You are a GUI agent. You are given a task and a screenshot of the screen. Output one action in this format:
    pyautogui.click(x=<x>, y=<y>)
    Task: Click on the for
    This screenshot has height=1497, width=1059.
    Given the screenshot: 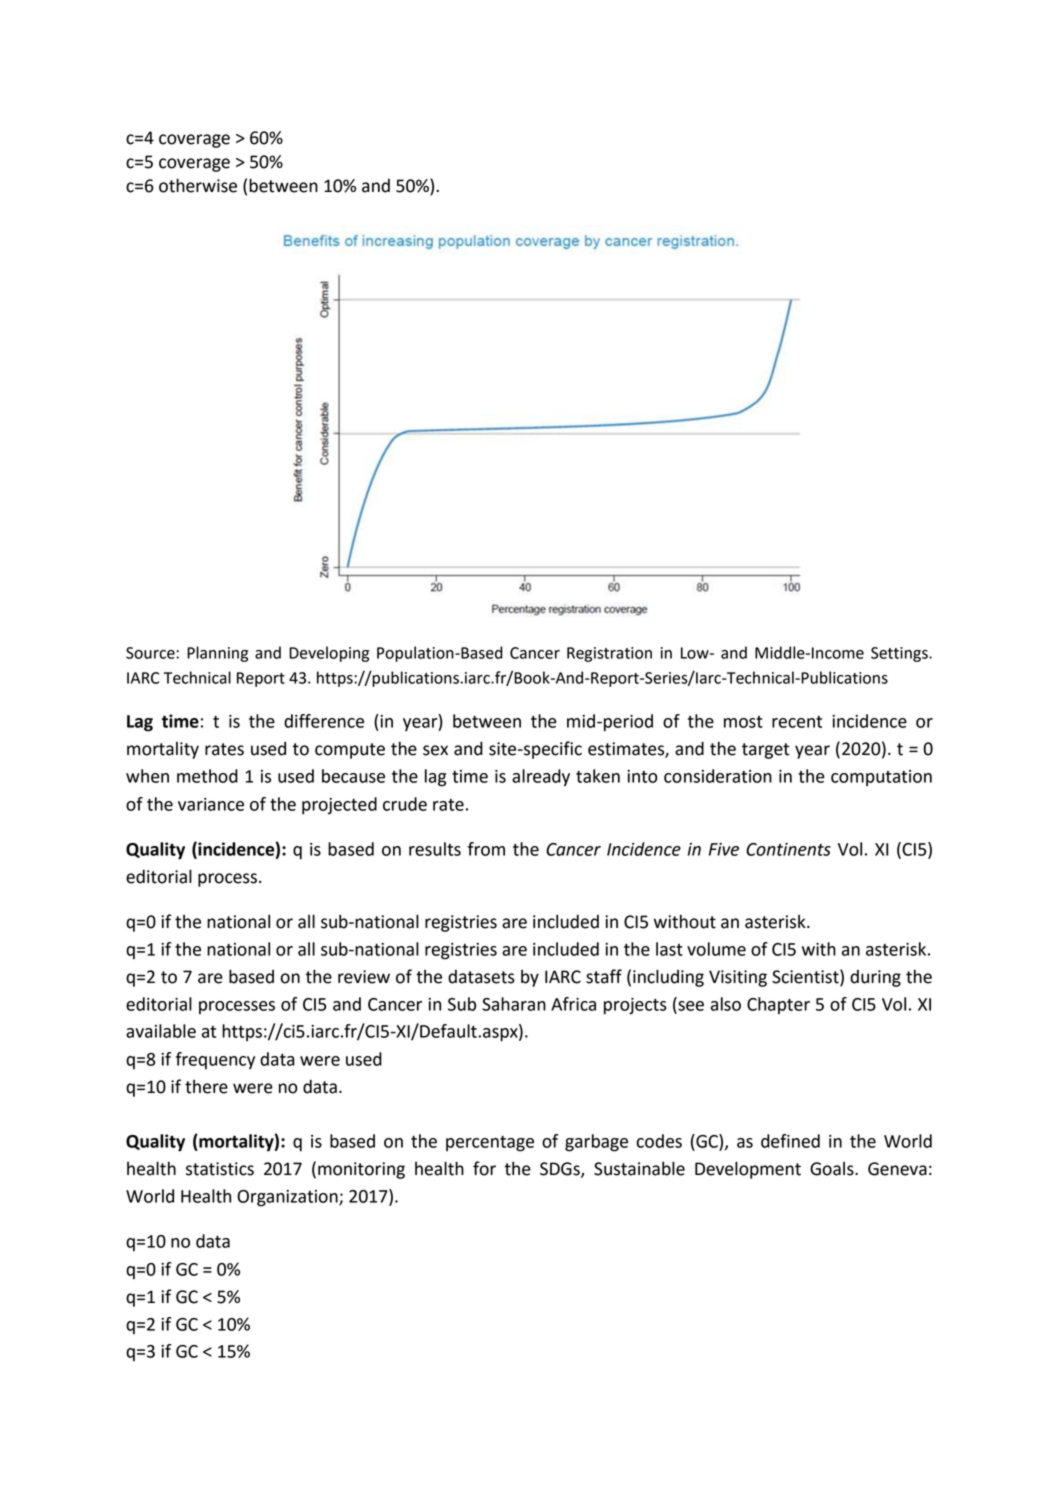 What is the action you would take?
    pyautogui.click(x=484, y=1168)
